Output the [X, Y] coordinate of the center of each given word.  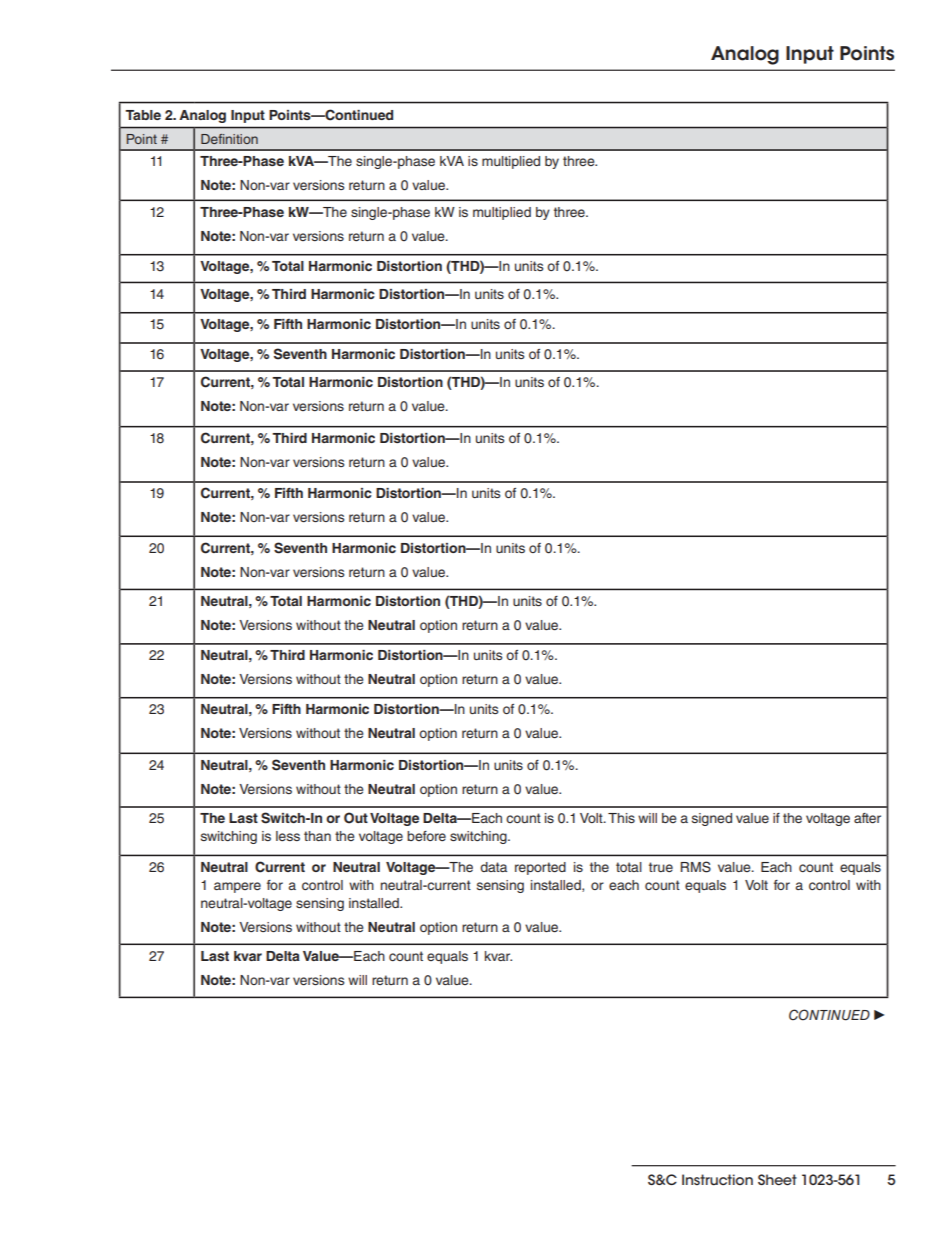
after [867, 818]
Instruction [717, 1179]
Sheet [777, 1179]
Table [143, 115]
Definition [229, 139]
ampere [237, 887]
